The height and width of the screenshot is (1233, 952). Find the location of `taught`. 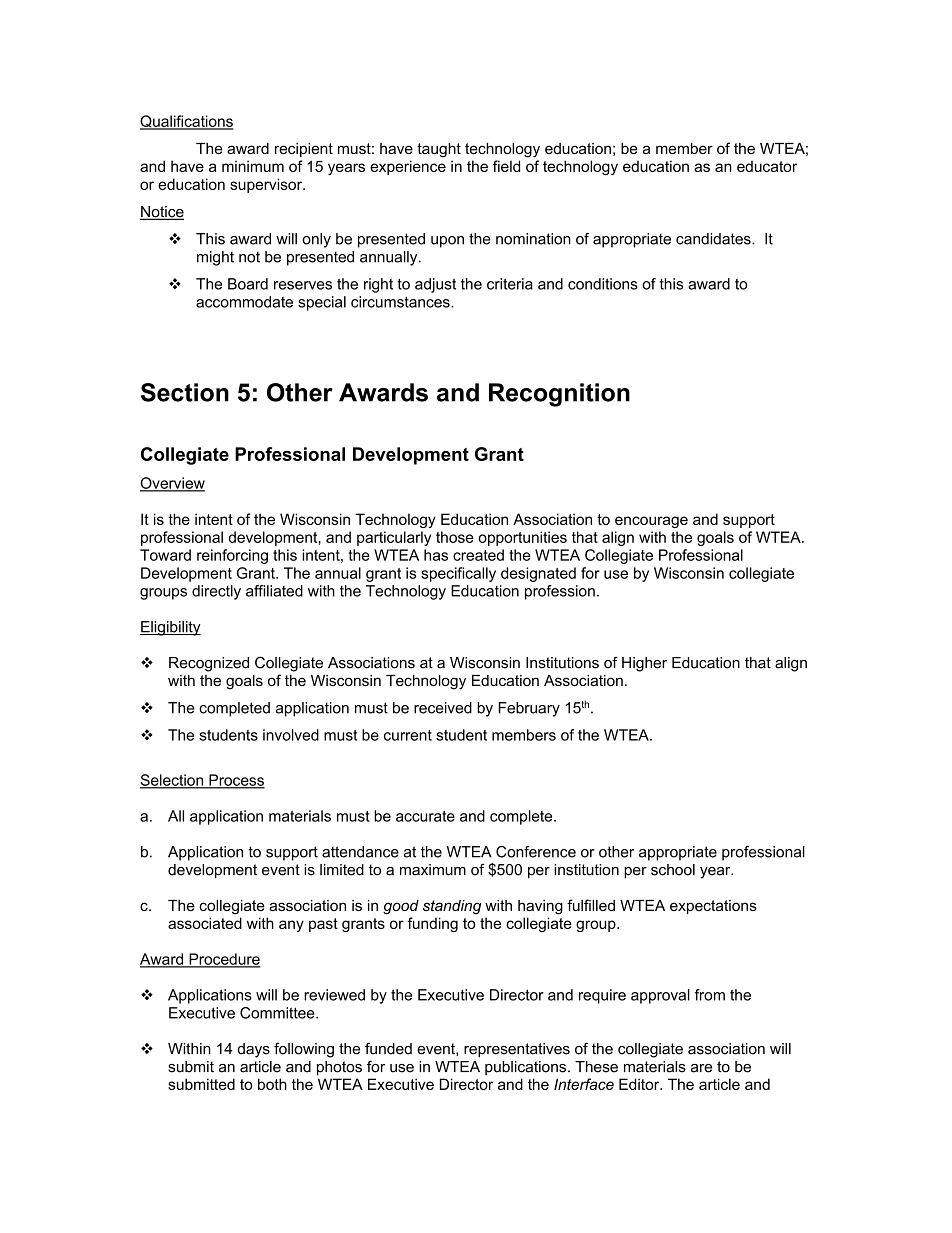

taught is located at coordinates (439, 150).
